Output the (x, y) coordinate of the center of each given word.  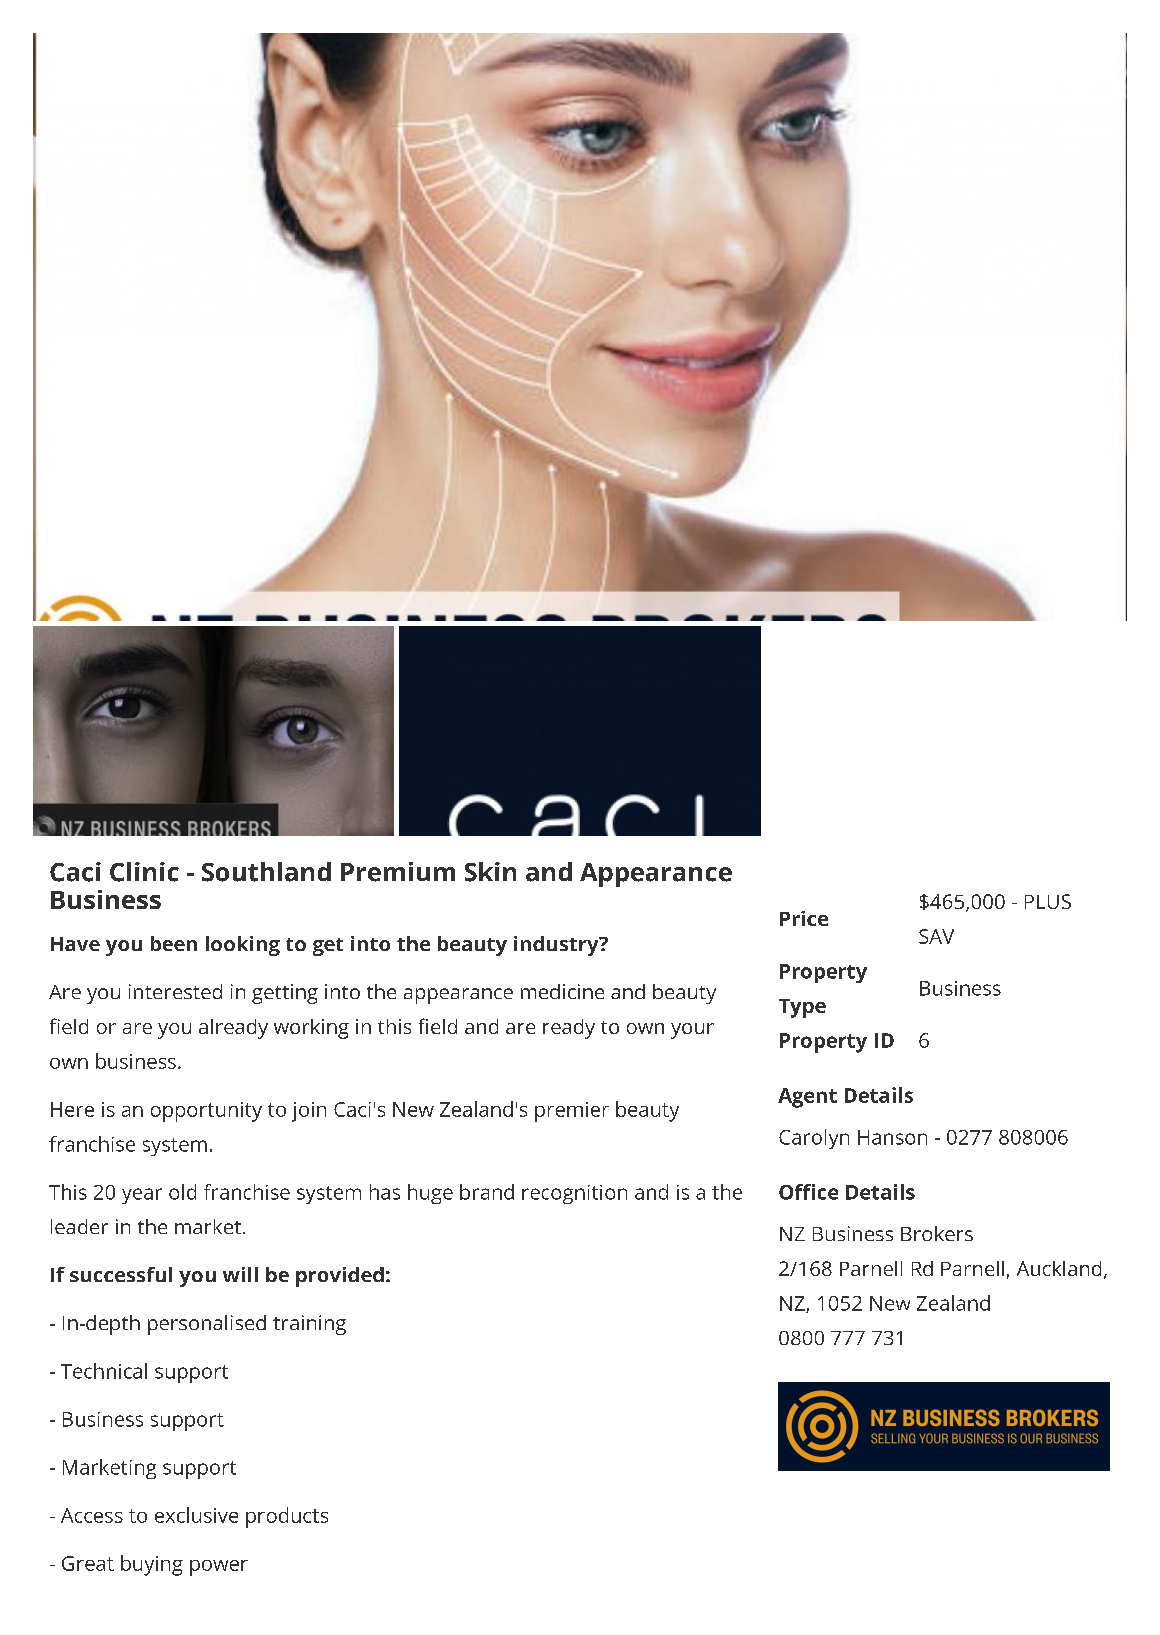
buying (152, 1565)
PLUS (1048, 901)
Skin (490, 872)
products (287, 1517)
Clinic (144, 872)
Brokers (937, 1233)
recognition (574, 1194)
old (182, 1192)
